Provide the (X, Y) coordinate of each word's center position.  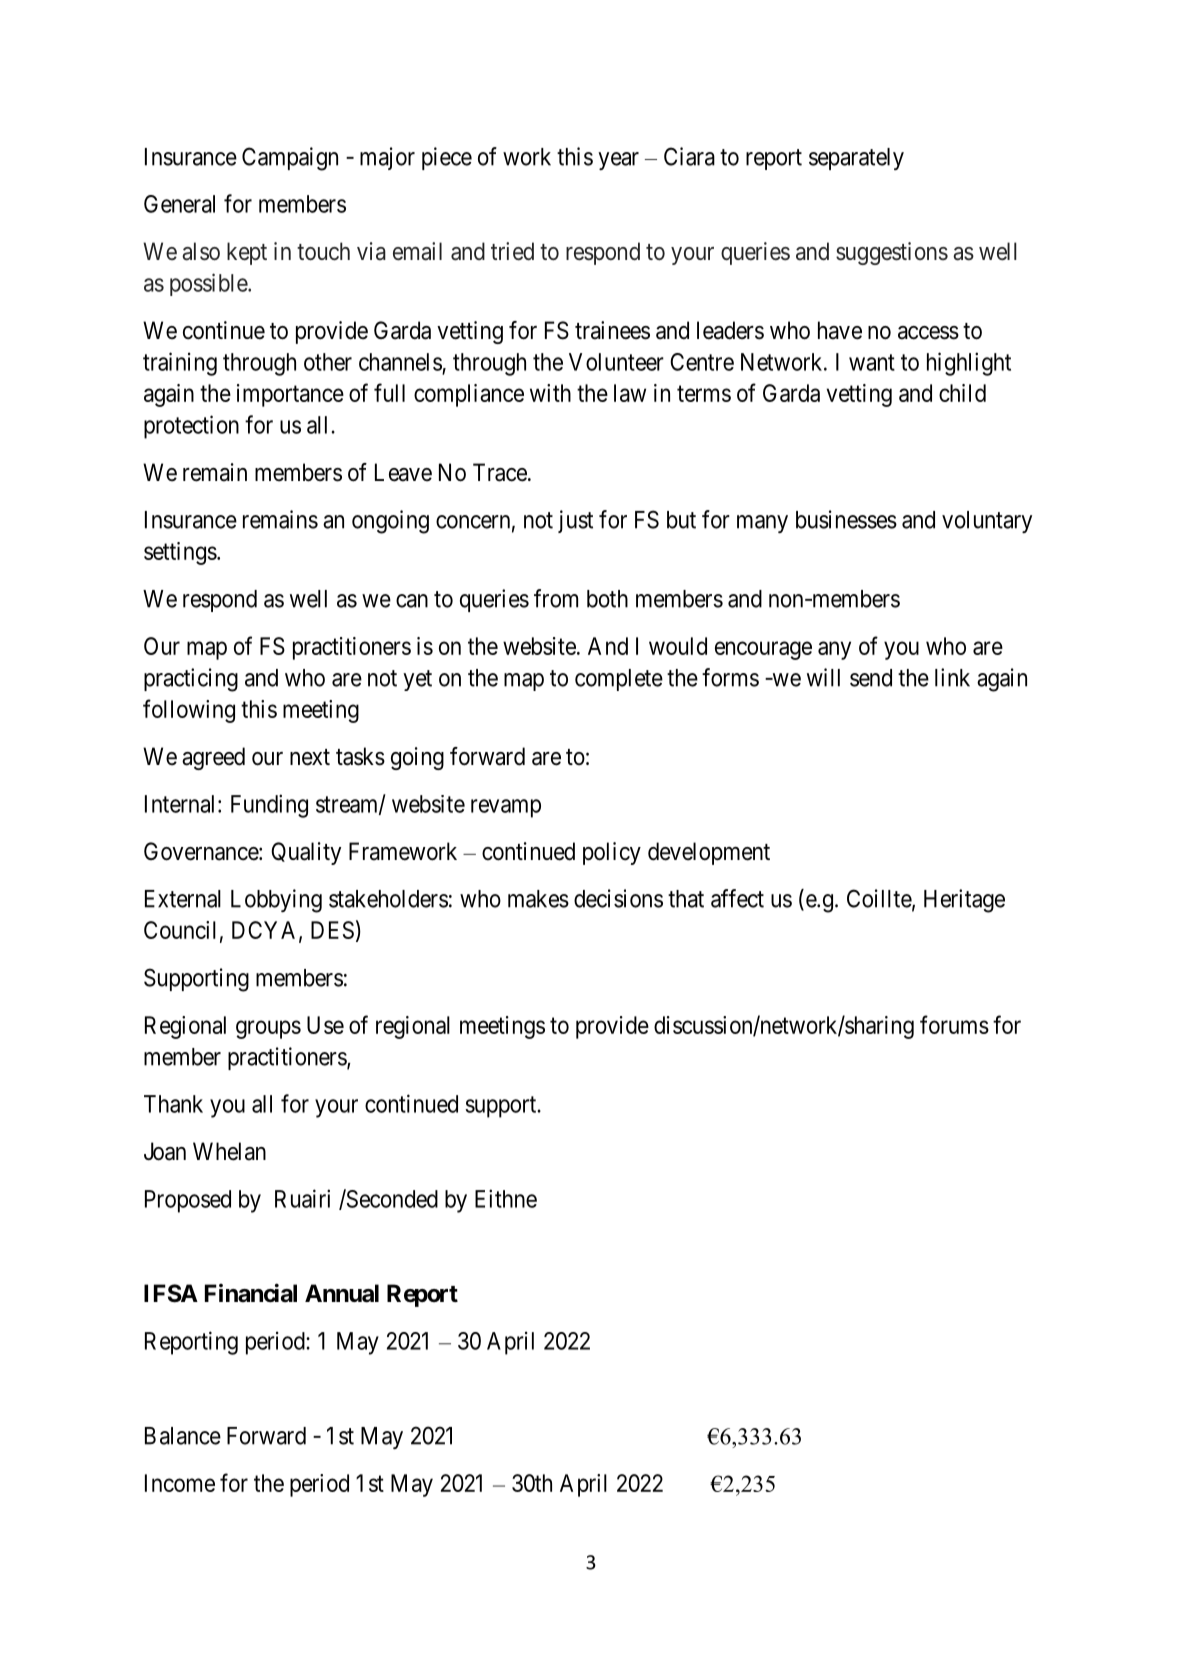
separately (856, 159)
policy (612, 853)
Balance (183, 1436)
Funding (269, 806)
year (618, 161)
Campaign (290, 159)
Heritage (964, 901)
